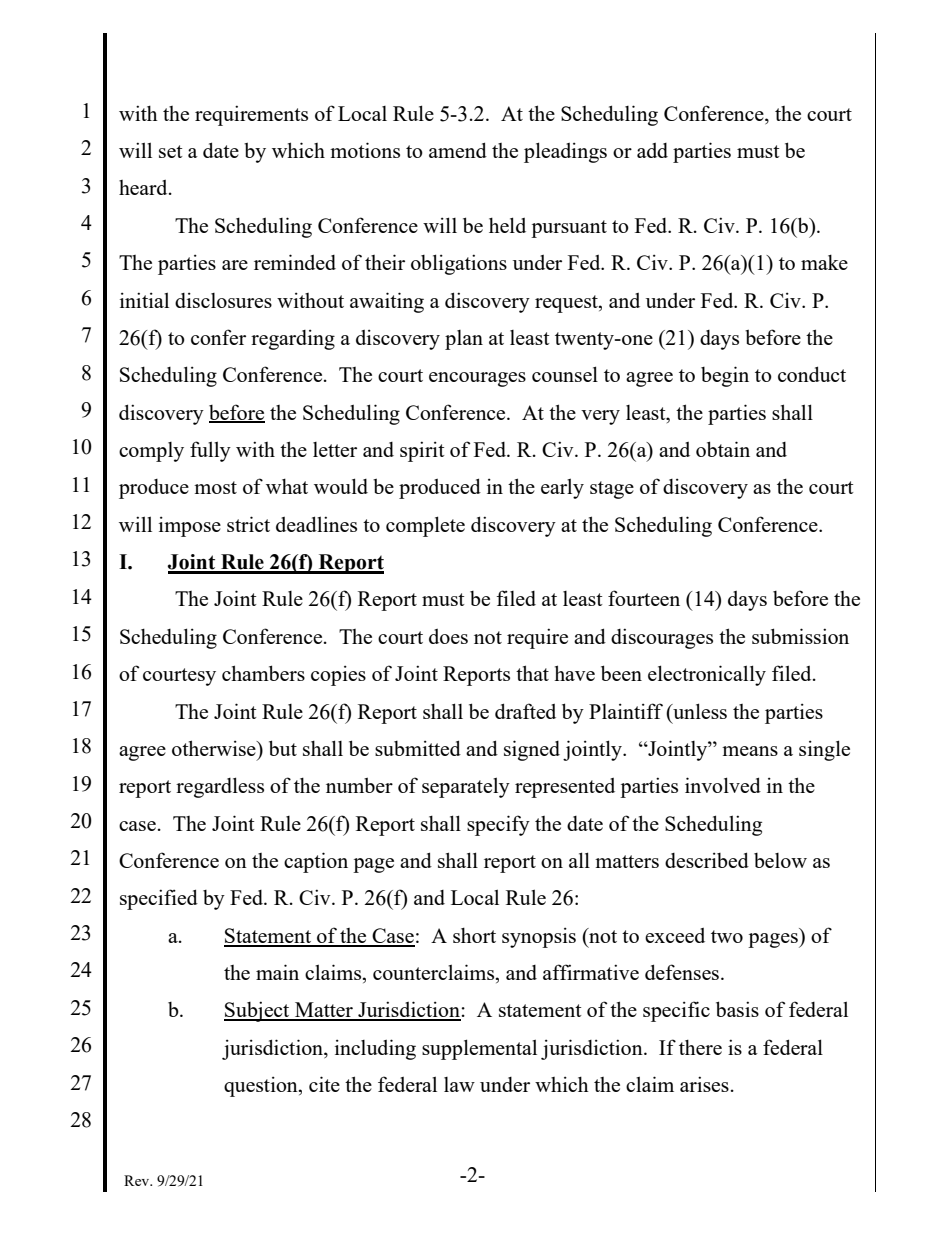 The height and width of the page is (1233, 952). What do you see at coordinates (459, 1084) in the page?
I see `law` at bounding box center [459, 1084].
